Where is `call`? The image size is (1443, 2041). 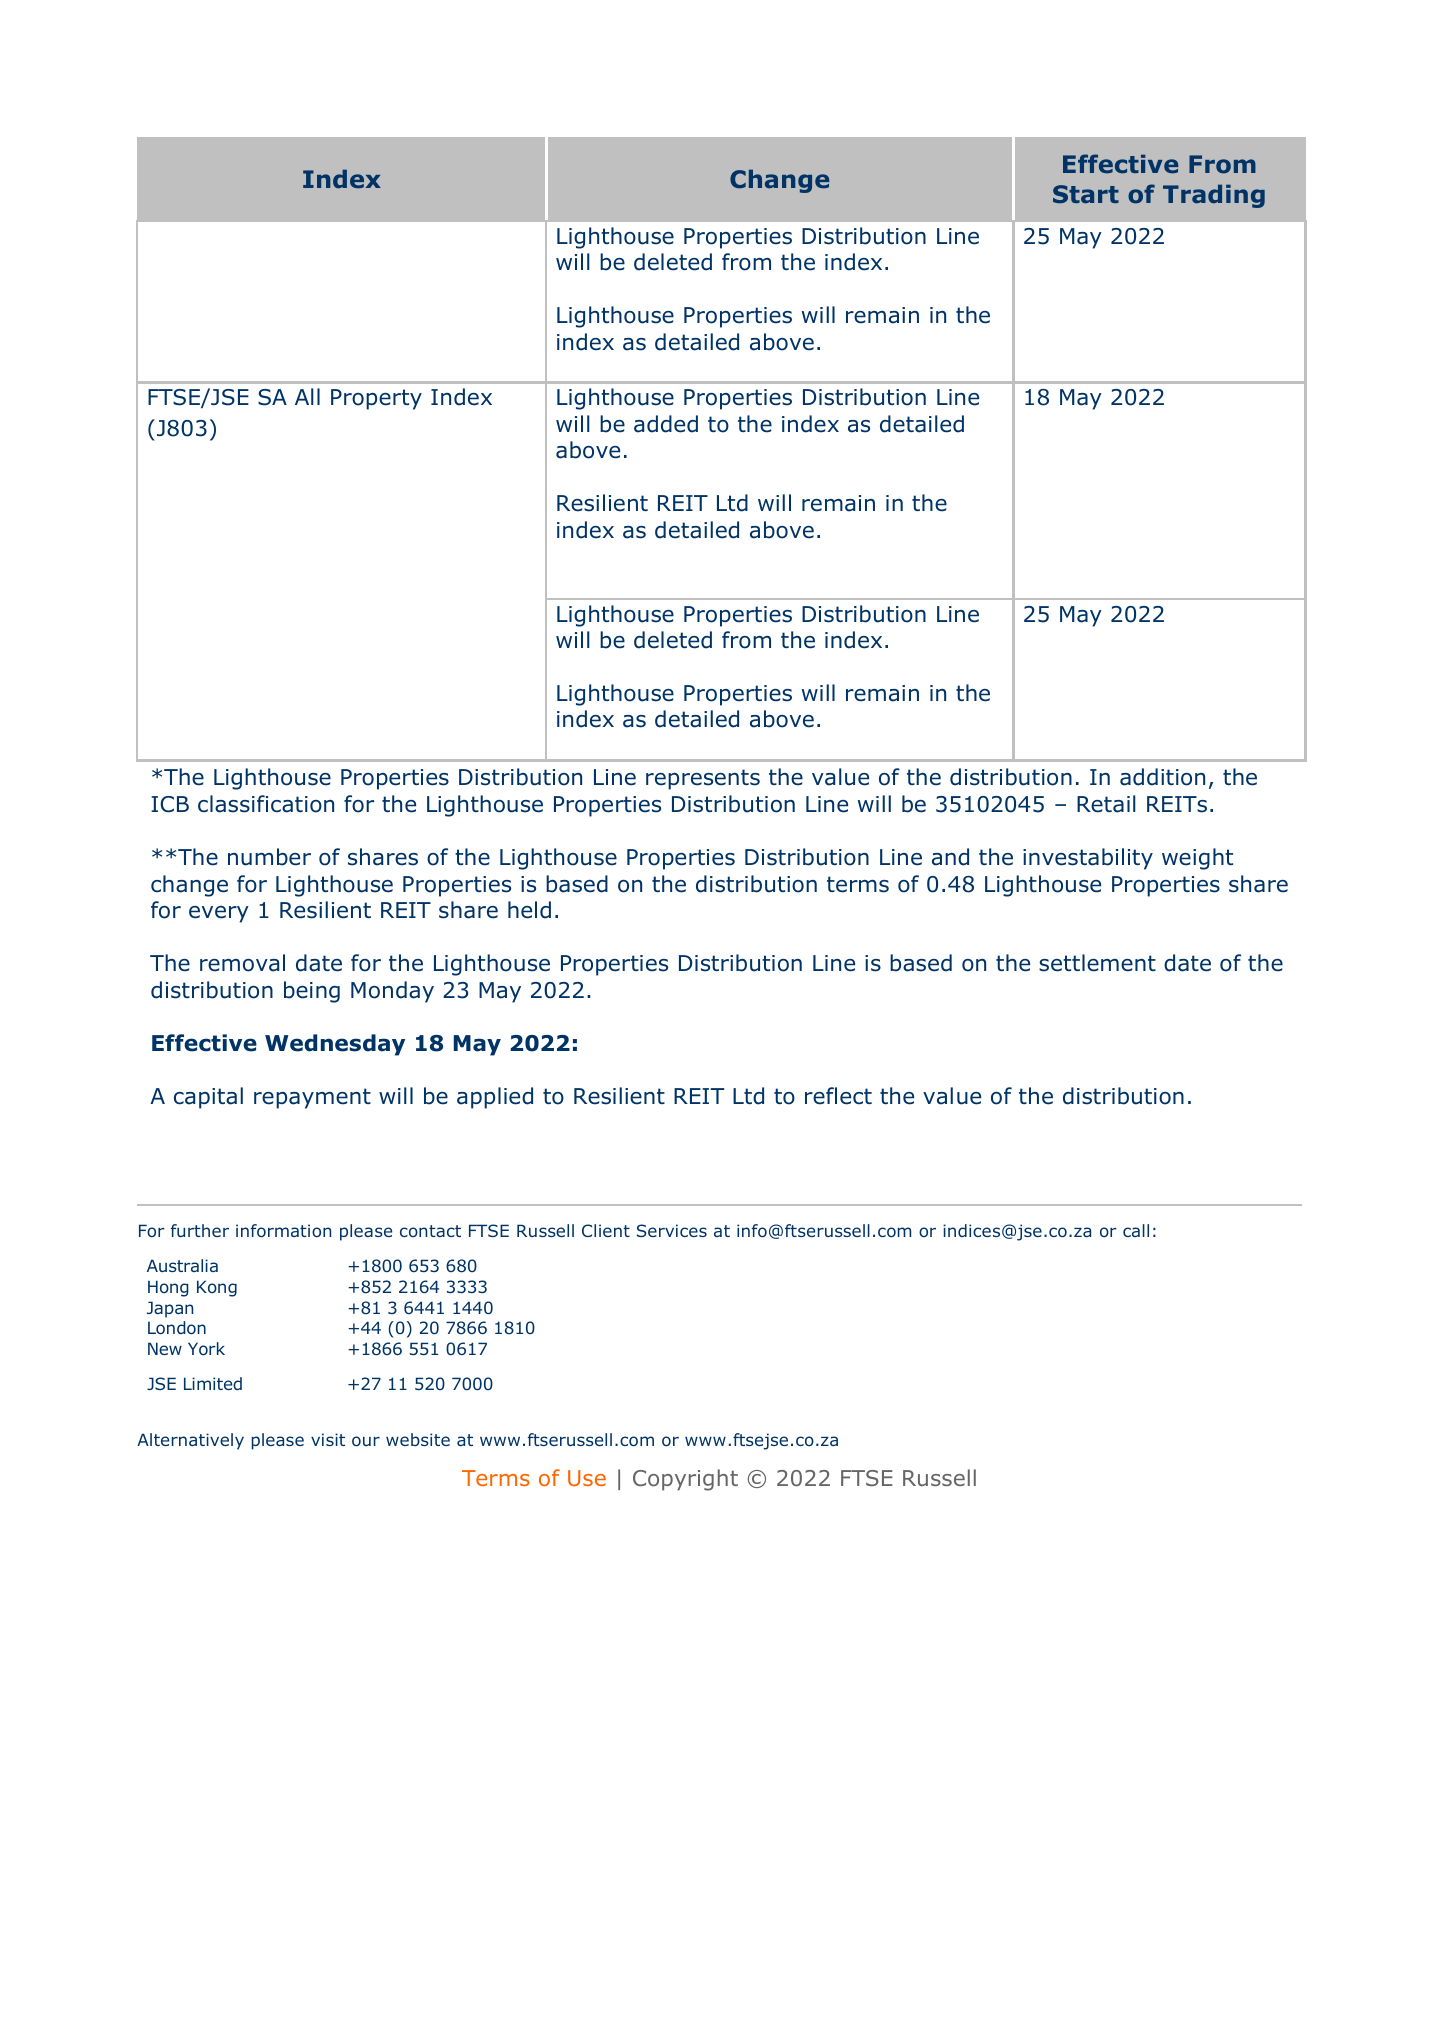
call is located at coordinates (1136, 1230).
